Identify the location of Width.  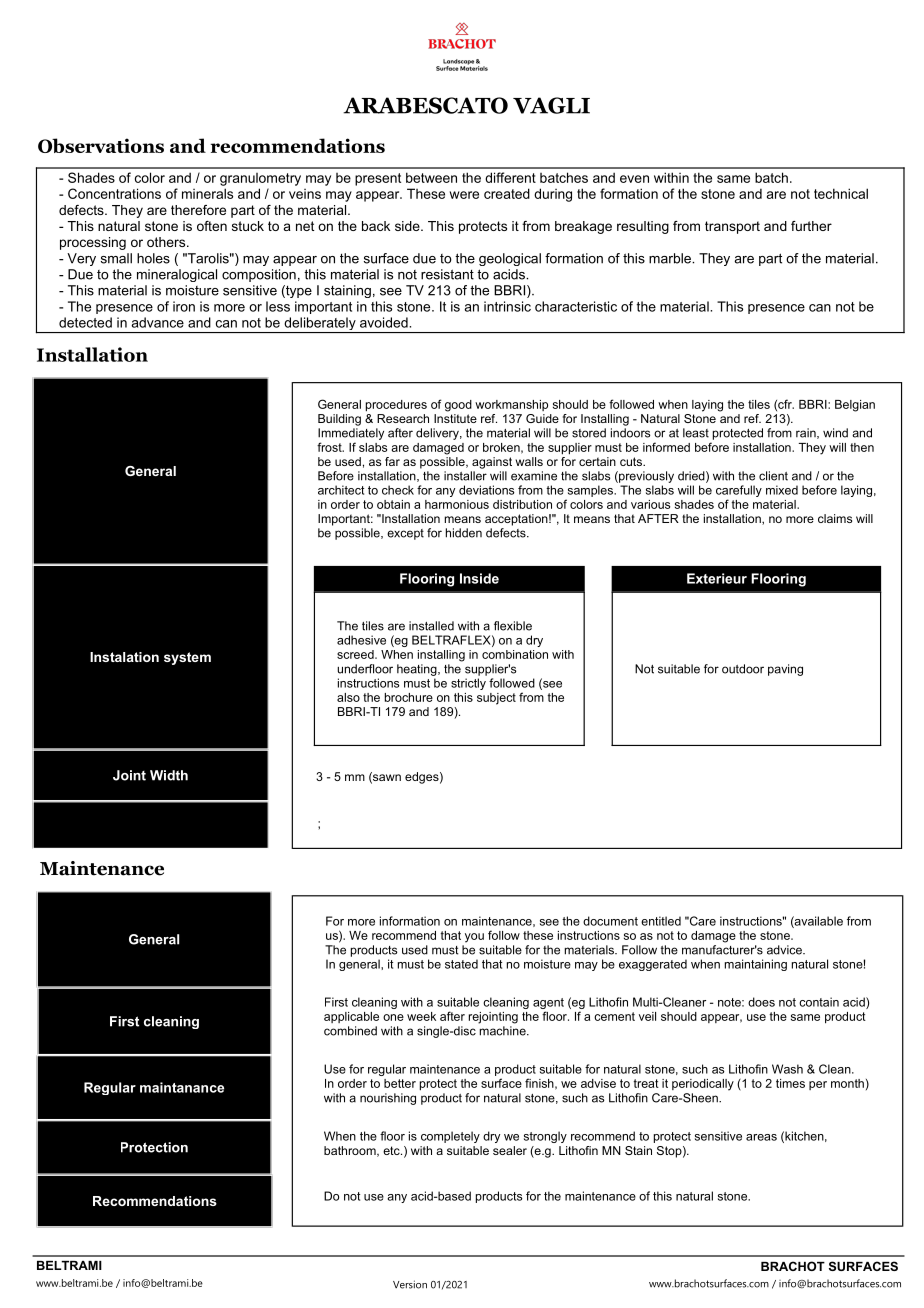
(169, 775).
